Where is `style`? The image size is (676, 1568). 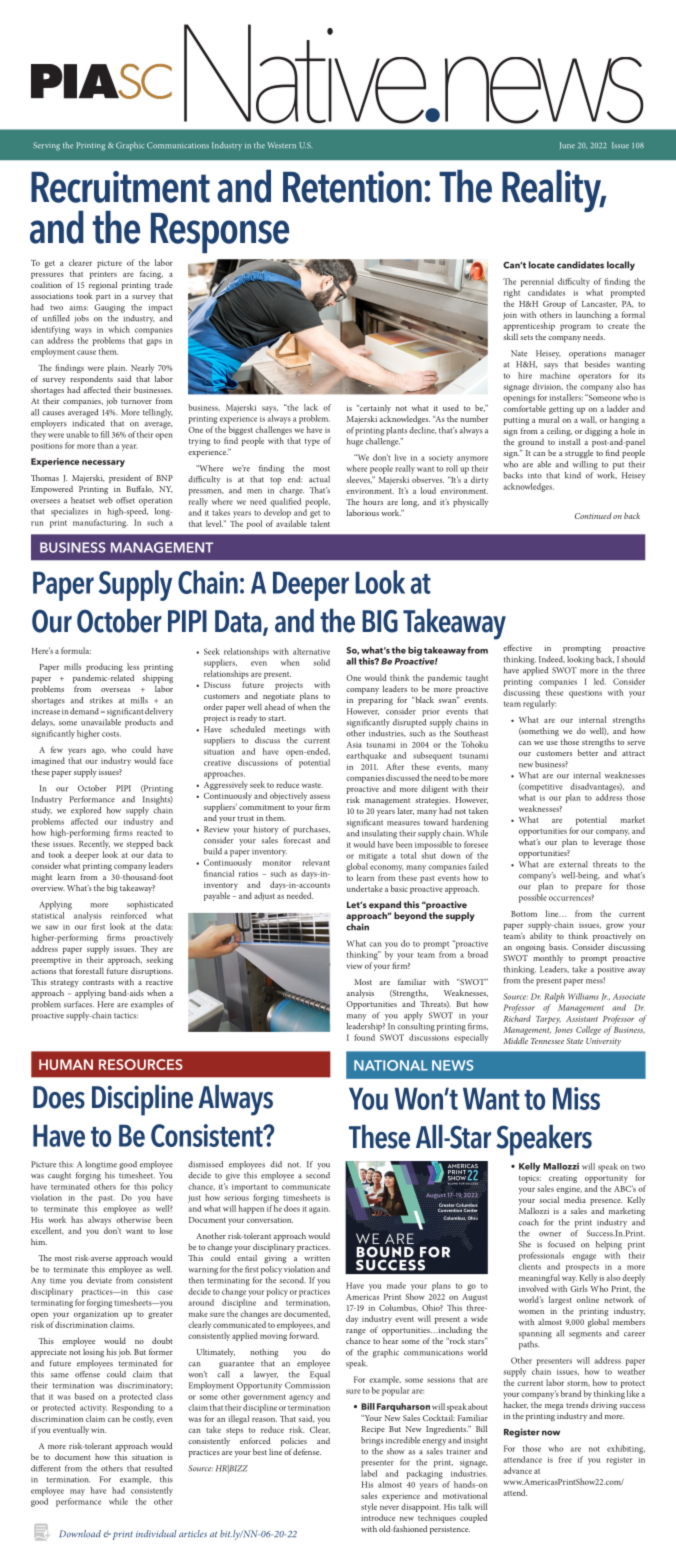
style is located at coordinates (369, 1507).
